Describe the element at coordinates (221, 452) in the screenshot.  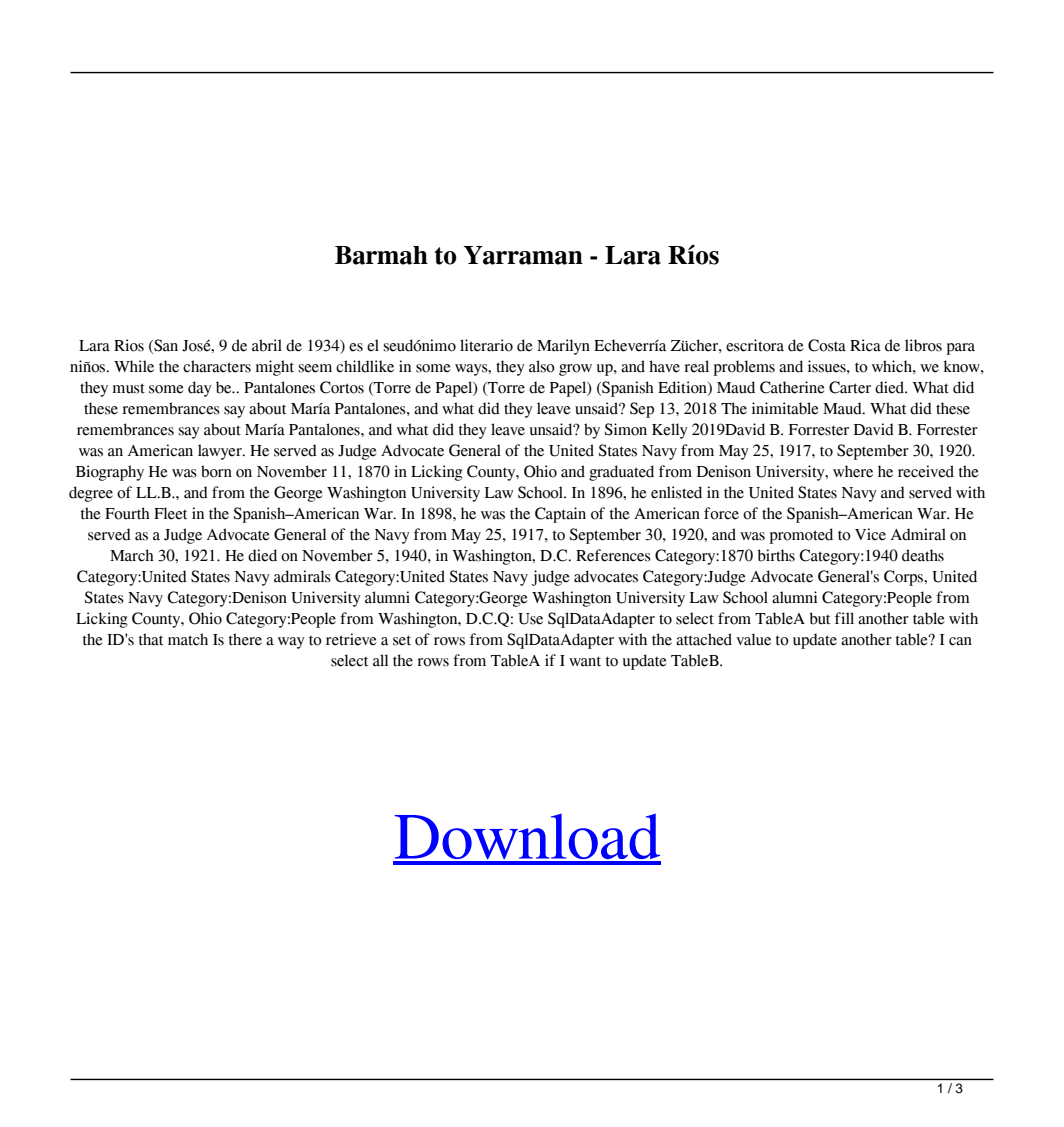
I see `lawyer` at that location.
